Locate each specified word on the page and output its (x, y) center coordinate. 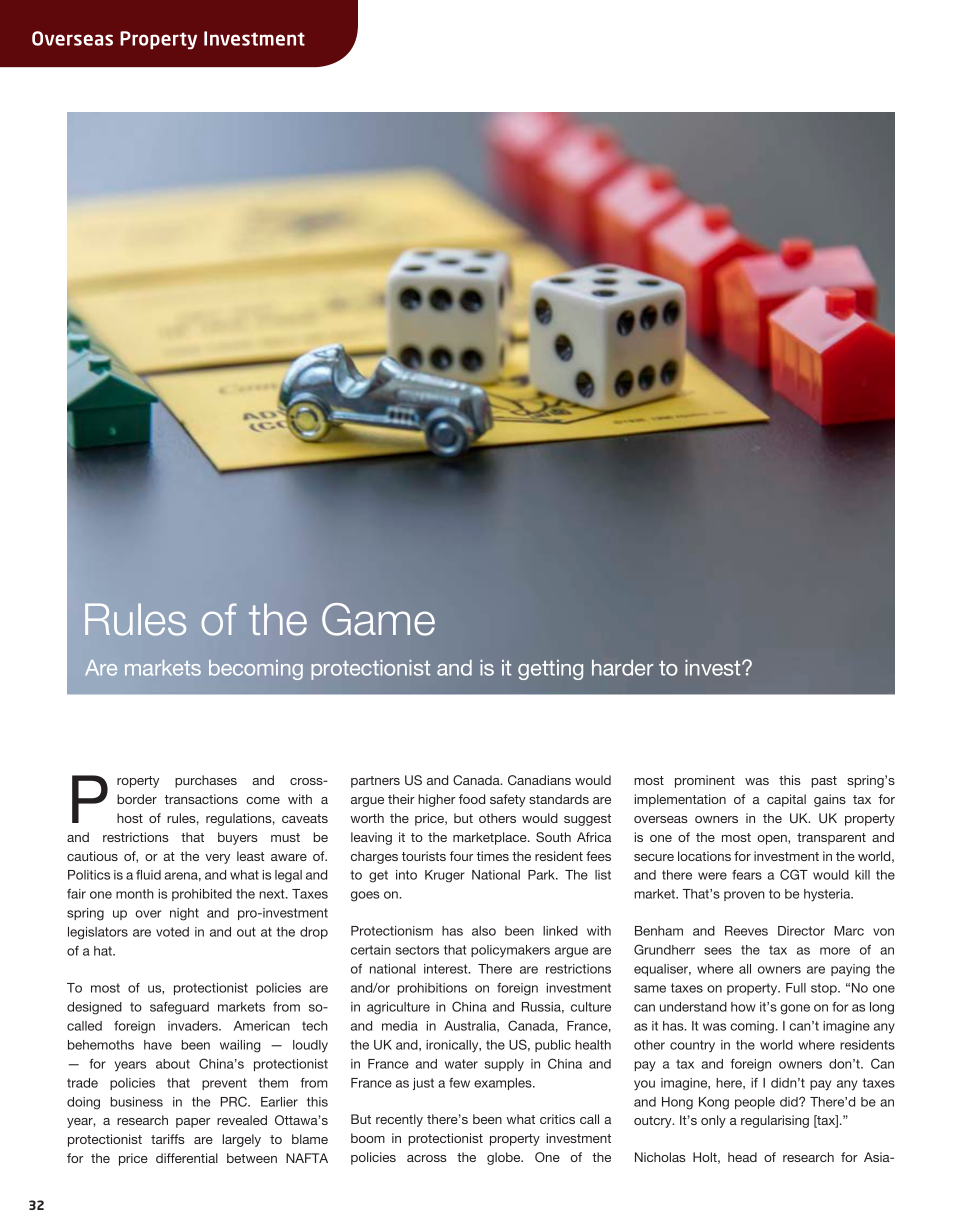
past (824, 782)
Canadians (539, 780)
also (484, 931)
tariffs (167, 1139)
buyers (237, 838)
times (492, 856)
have (158, 1045)
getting (550, 670)
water (461, 1064)
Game (378, 619)
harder (623, 668)
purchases (206, 781)
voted (172, 932)
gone (795, 1009)
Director (801, 931)
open (773, 840)
